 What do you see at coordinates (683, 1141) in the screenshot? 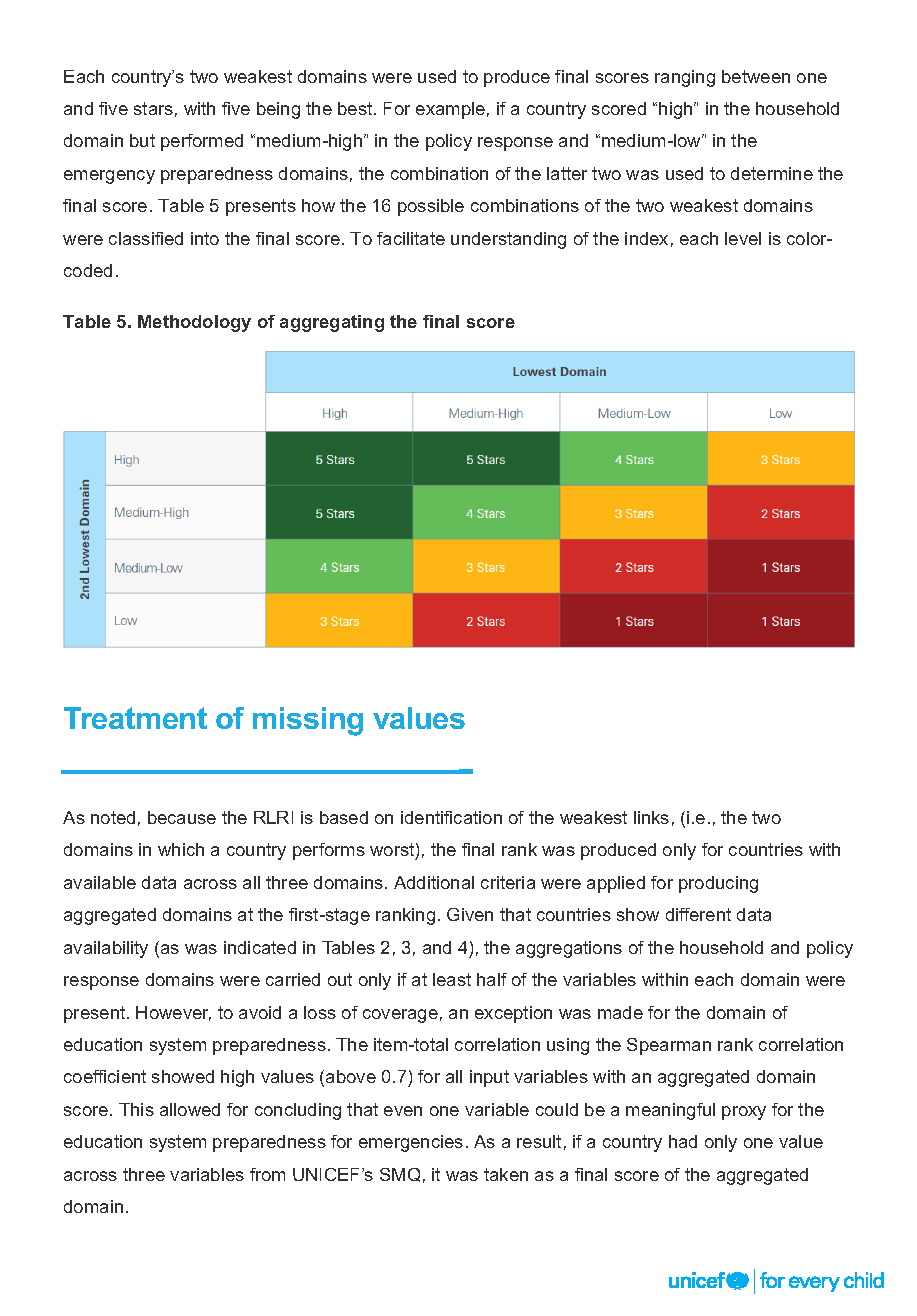
I see `had` at bounding box center [683, 1141].
